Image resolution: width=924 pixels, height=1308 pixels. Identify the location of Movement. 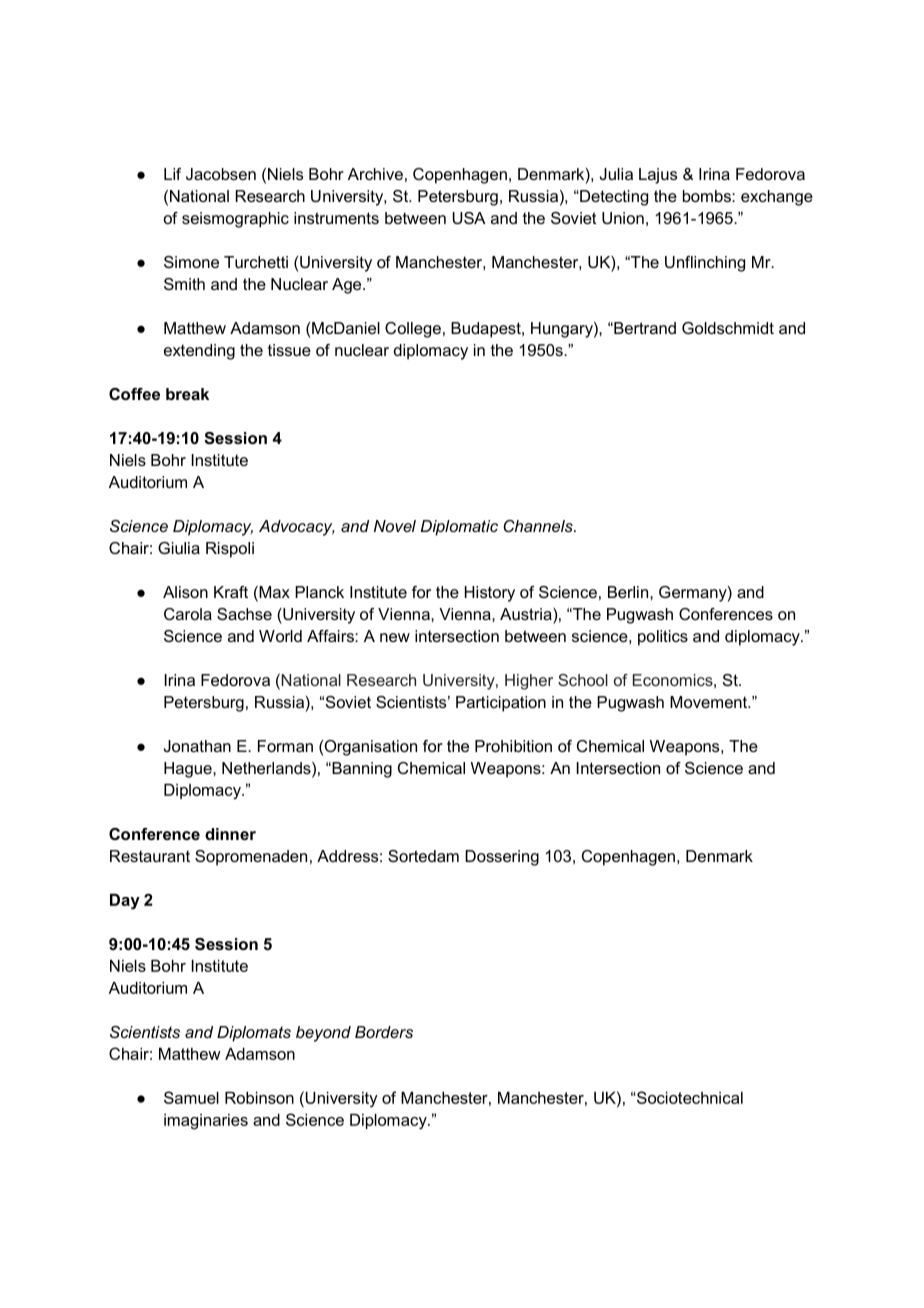
(710, 702).
